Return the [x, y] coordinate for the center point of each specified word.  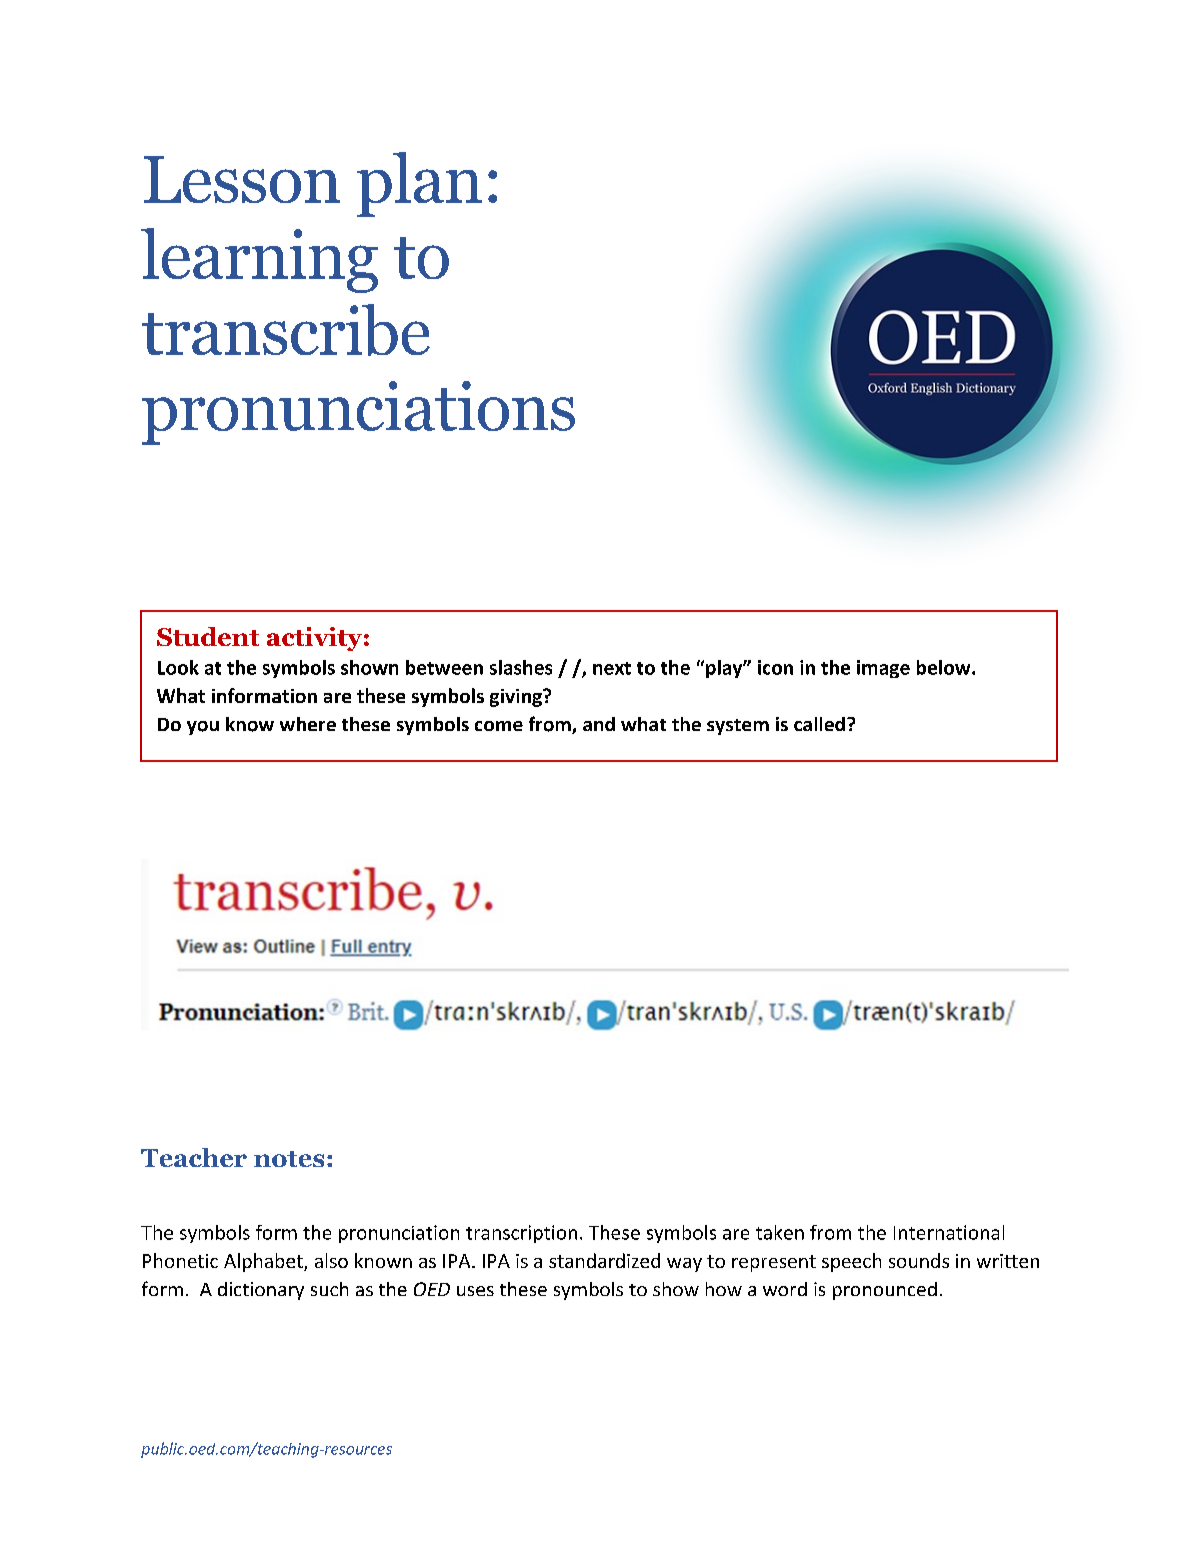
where [308, 724]
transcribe [286, 330]
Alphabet [264, 1262]
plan [419, 184]
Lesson [242, 179]
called [819, 724]
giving [517, 698]
